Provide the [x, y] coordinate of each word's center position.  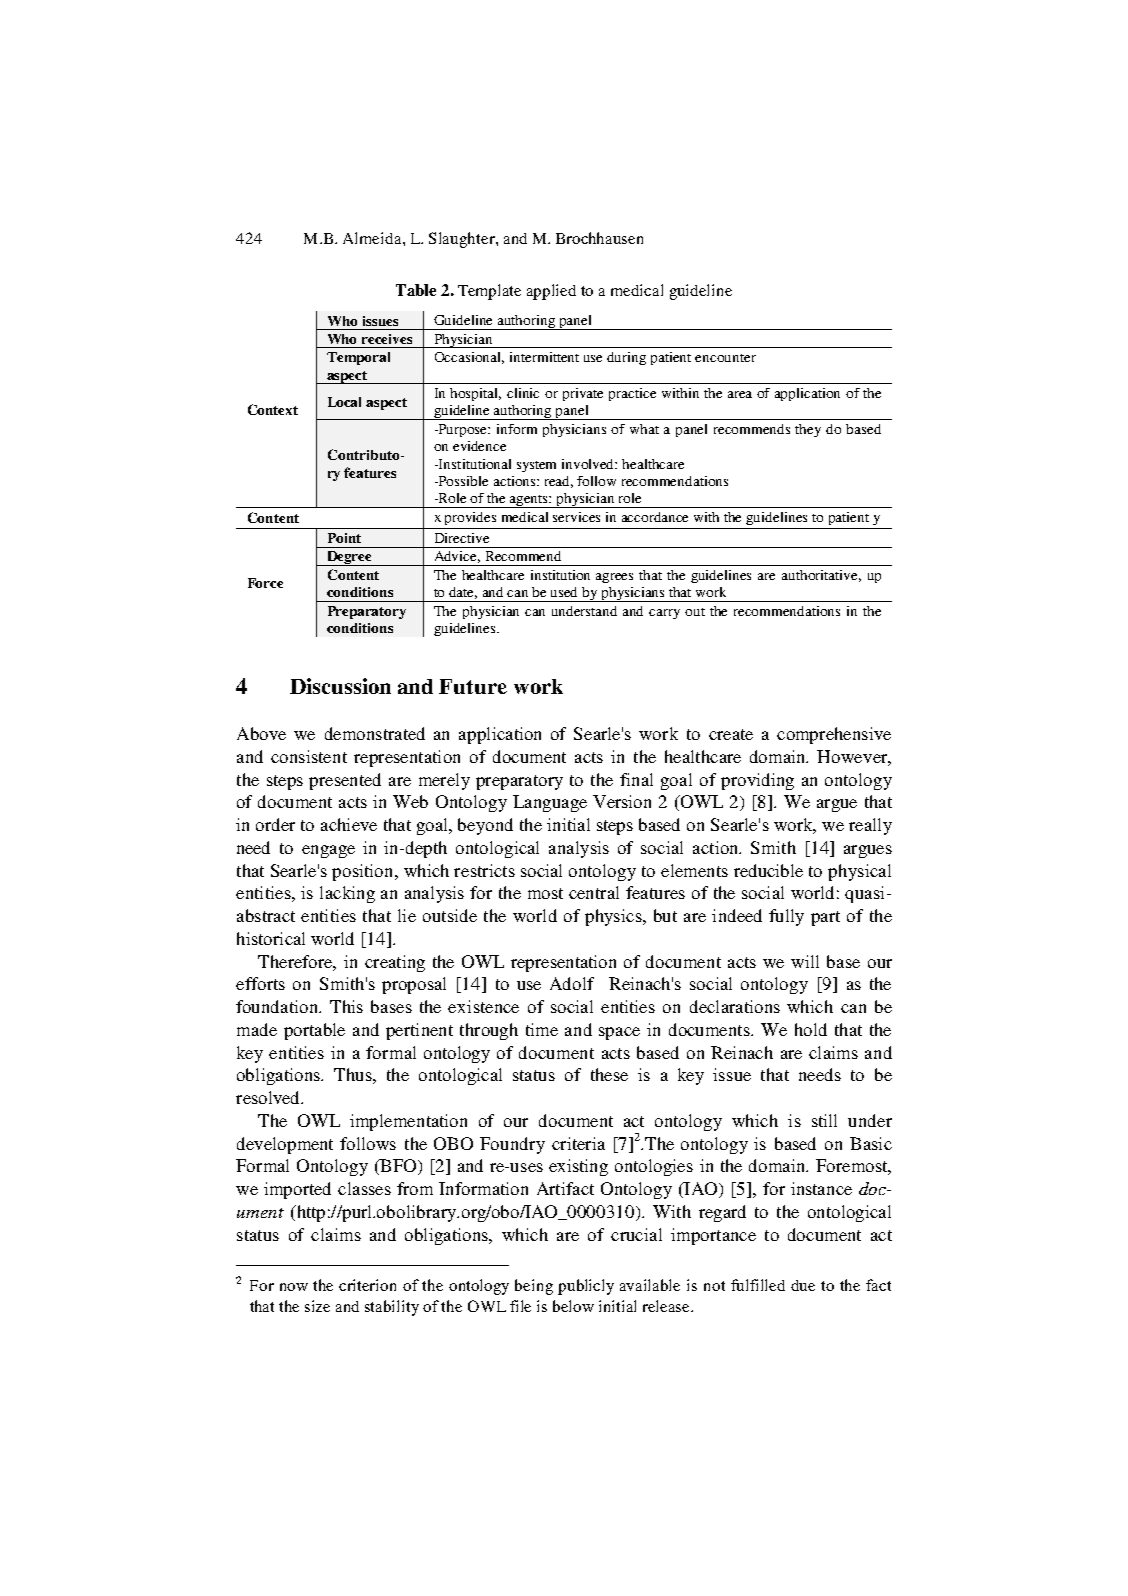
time [542, 1029]
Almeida [373, 238]
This [346, 1006]
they [808, 430]
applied [551, 292]
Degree [350, 558]
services [576, 517]
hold [811, 1029]
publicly [586, 1287]
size [317, 1306]
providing [757, 781]
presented [345, 781]
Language [550, 803]
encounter [725, 358]
